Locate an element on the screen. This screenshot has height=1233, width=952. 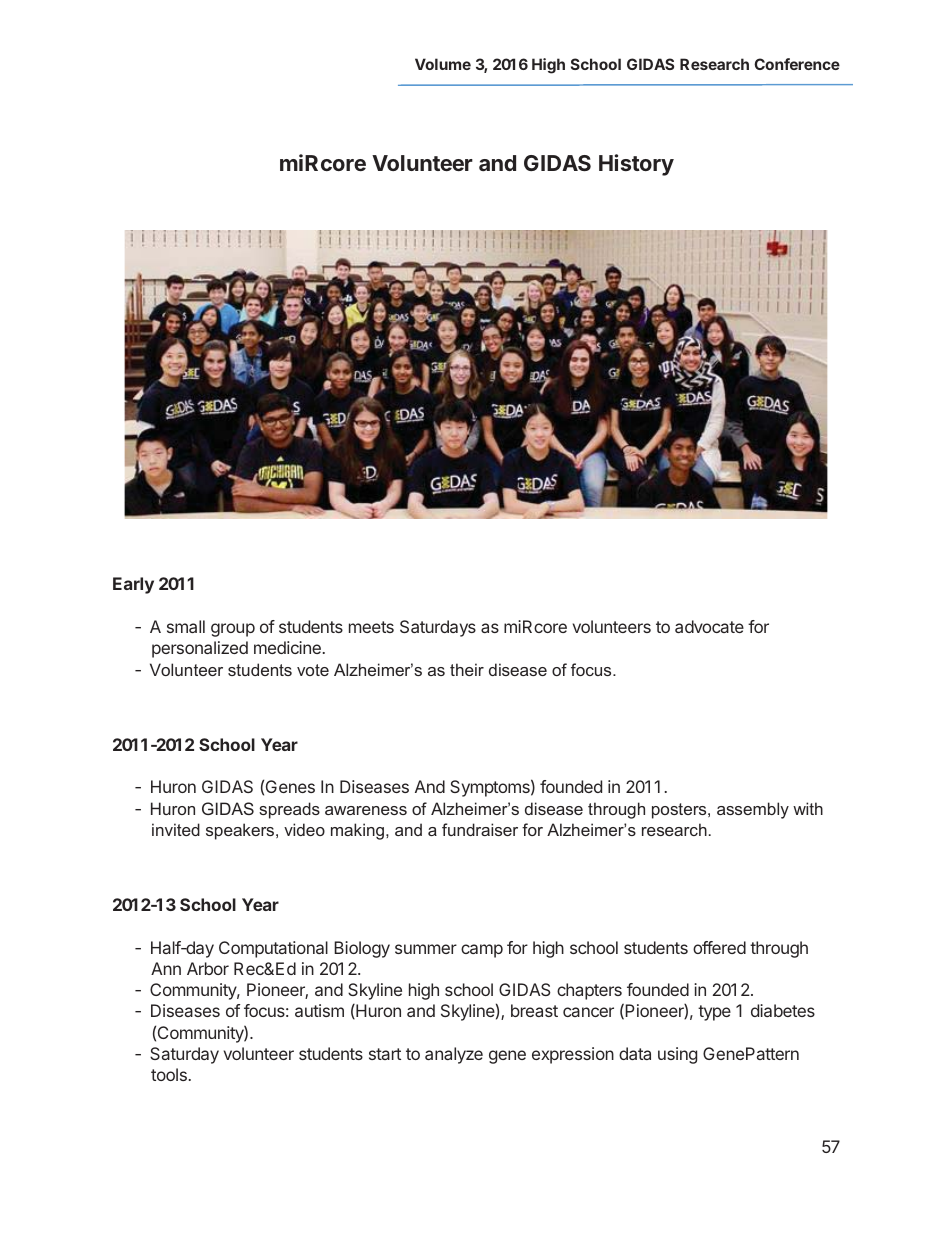
Conference is located at coordinates (797, 64).
